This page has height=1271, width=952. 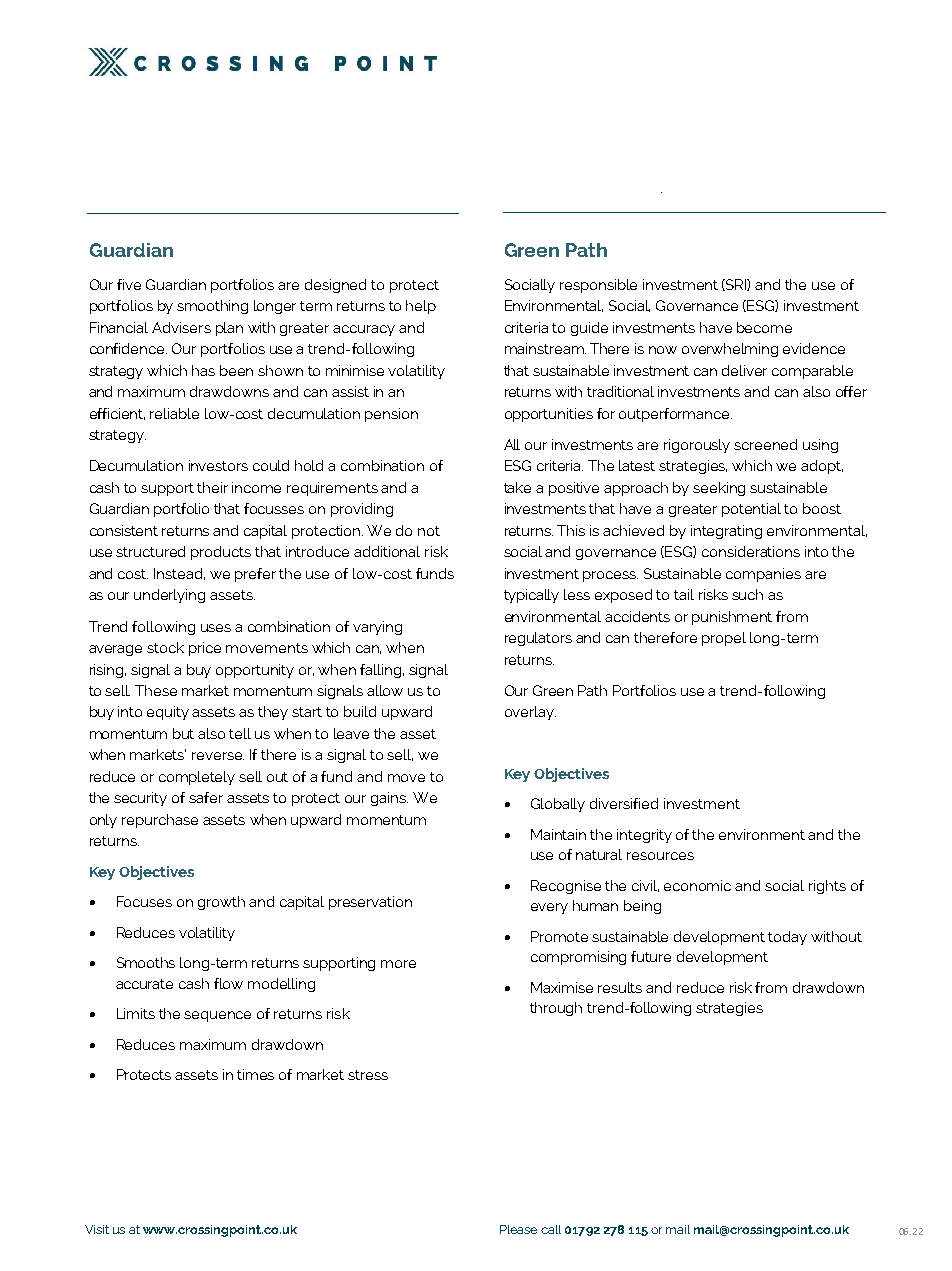 I want to click on diversified, so click(x=624, y=803).
